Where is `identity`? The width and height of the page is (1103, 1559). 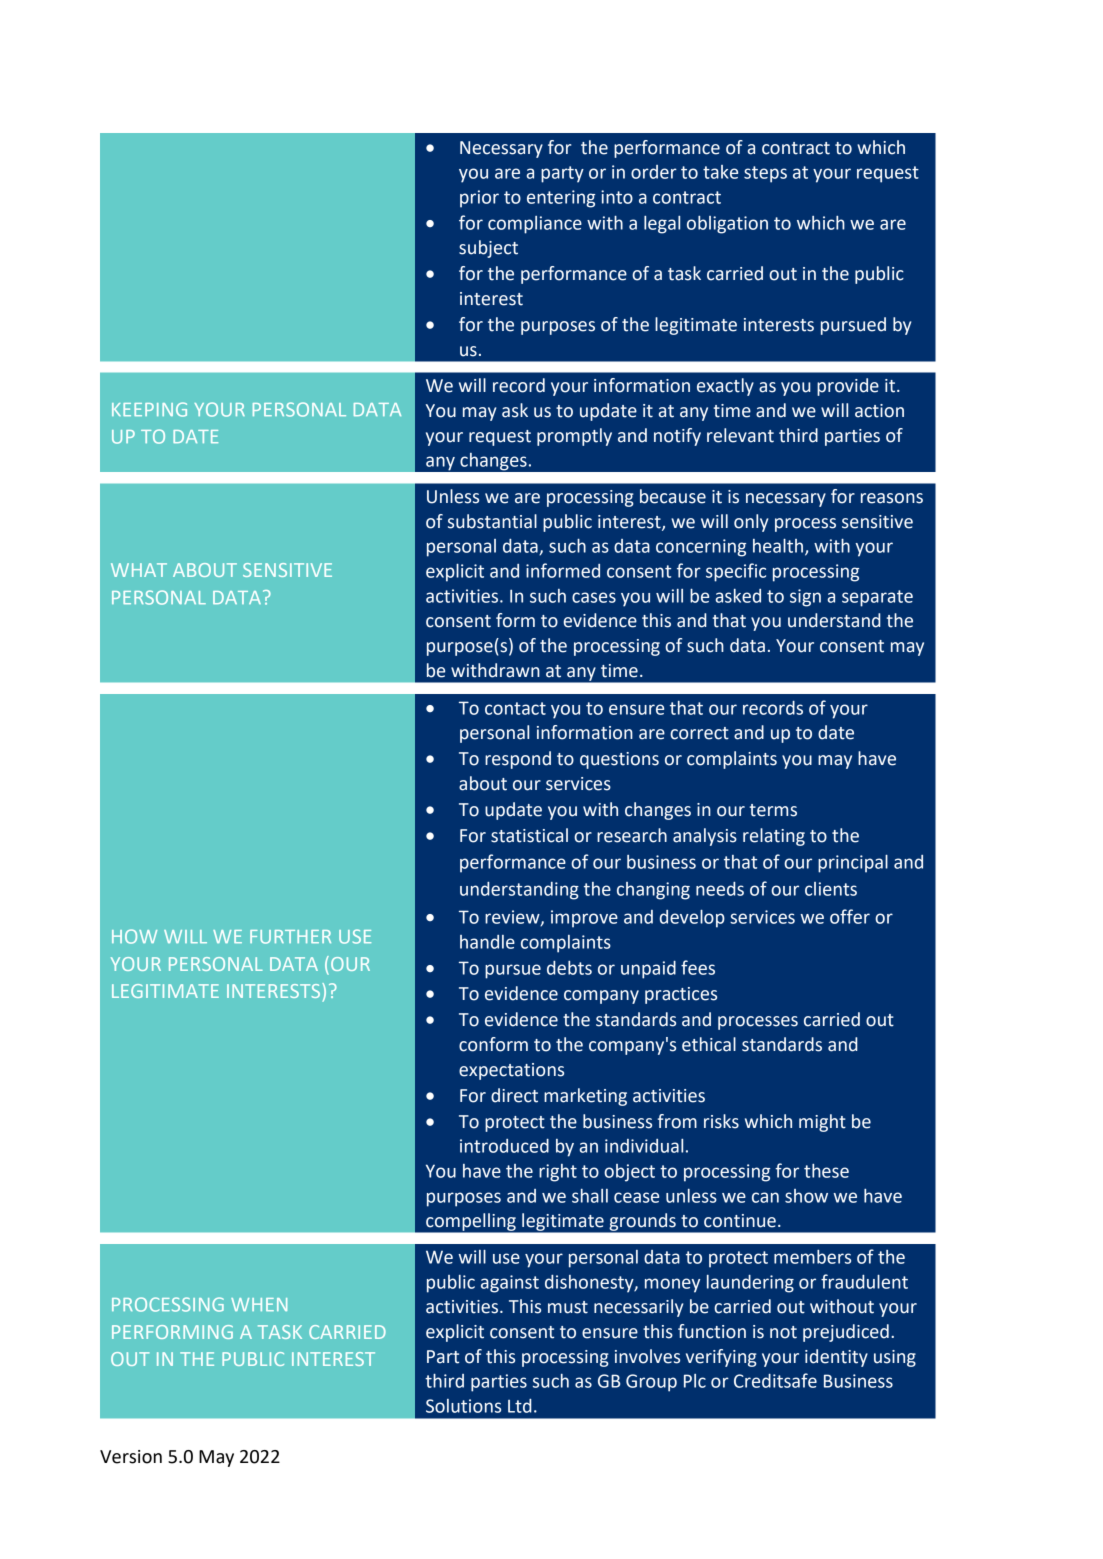
identity is located at coordinates (836, 1358).
